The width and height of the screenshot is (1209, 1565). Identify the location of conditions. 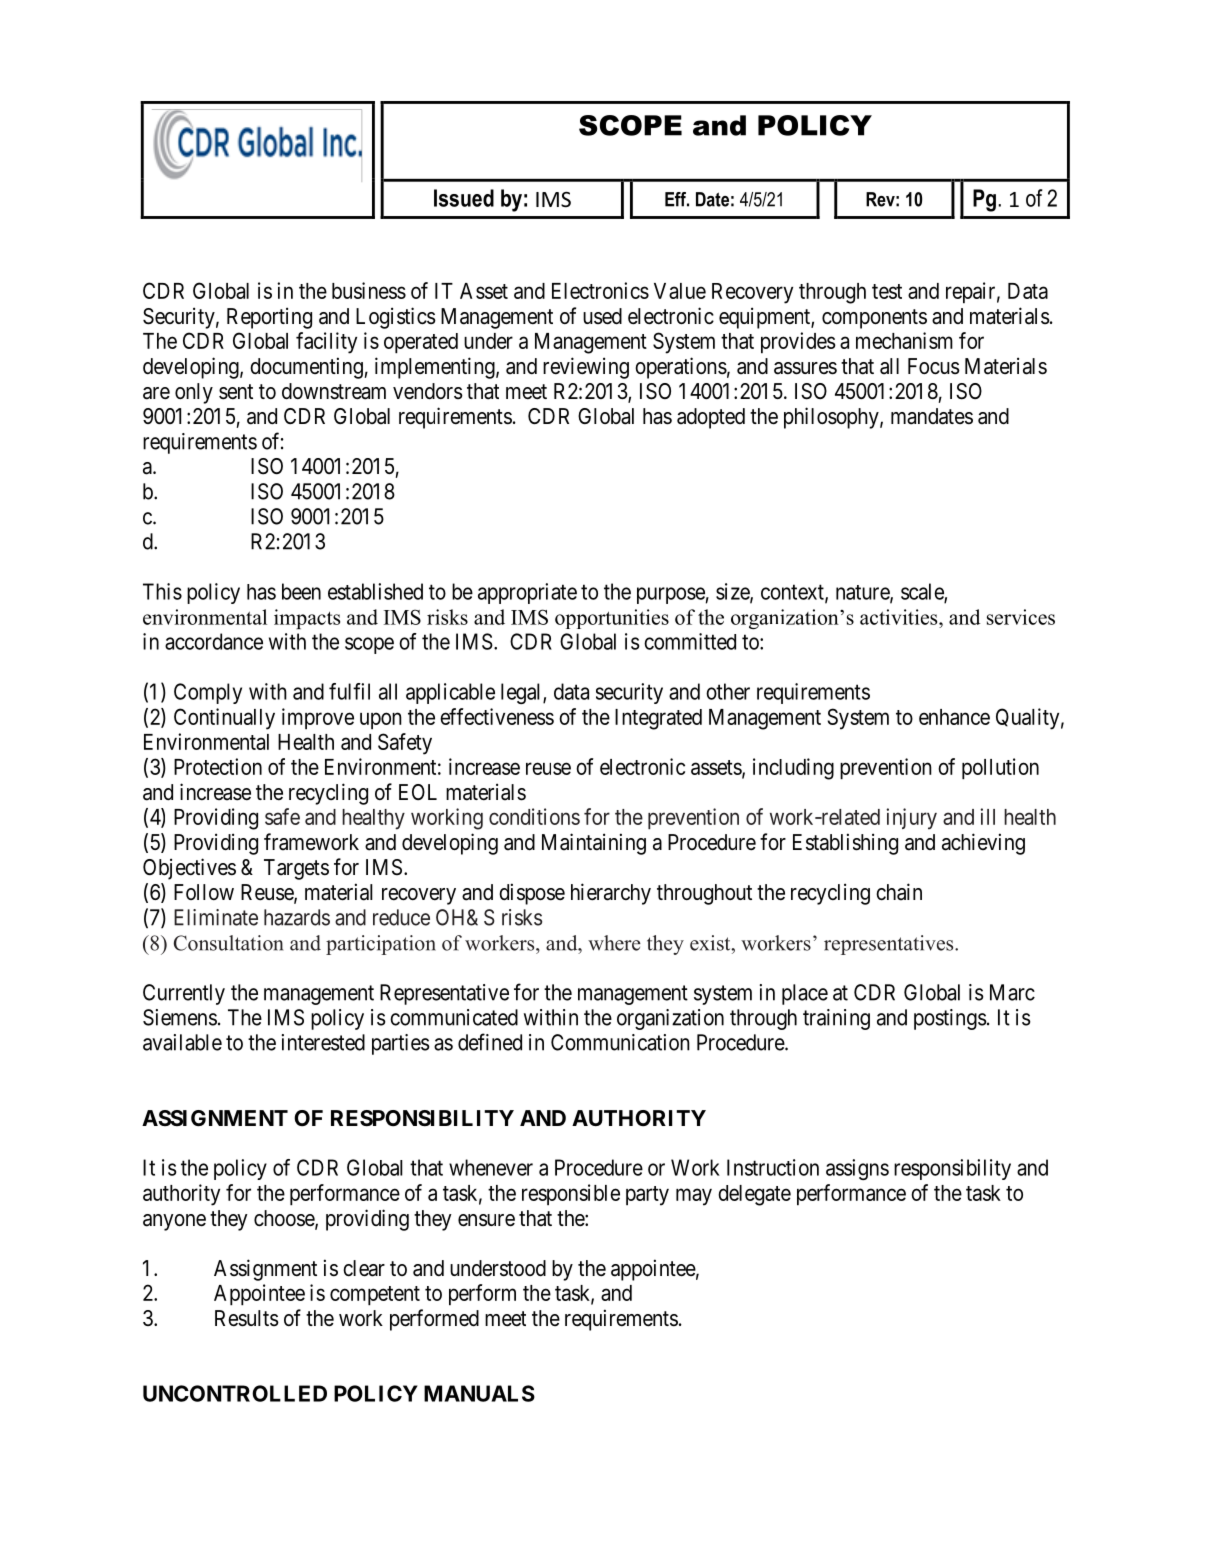
(534, 816).
